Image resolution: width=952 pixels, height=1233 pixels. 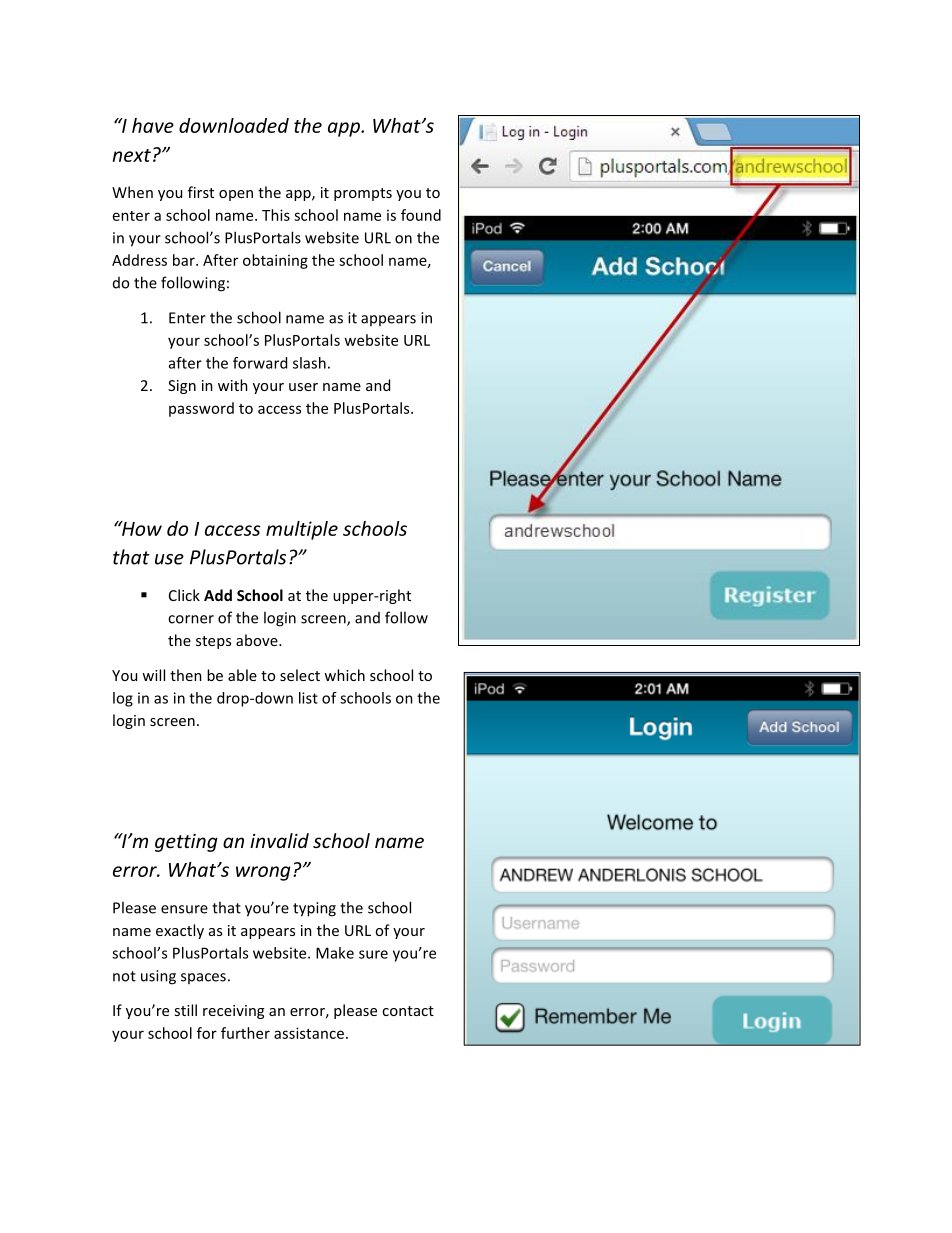 I want to click on Address, so click(x=139, y=260).
